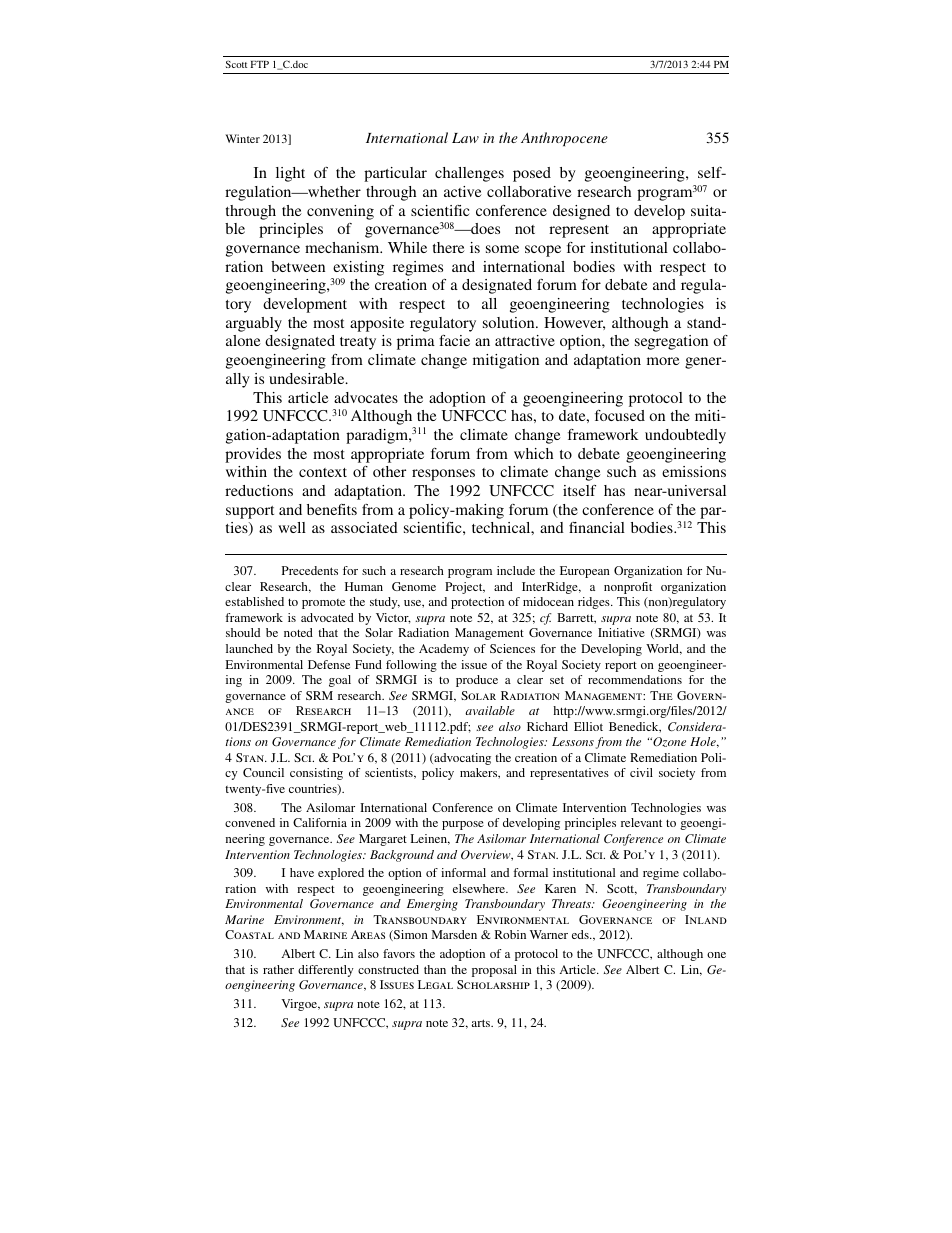 The image size is (952, 1233). Describe the element at coordinates (278, 969) in the document. I see `rather` at that location.
